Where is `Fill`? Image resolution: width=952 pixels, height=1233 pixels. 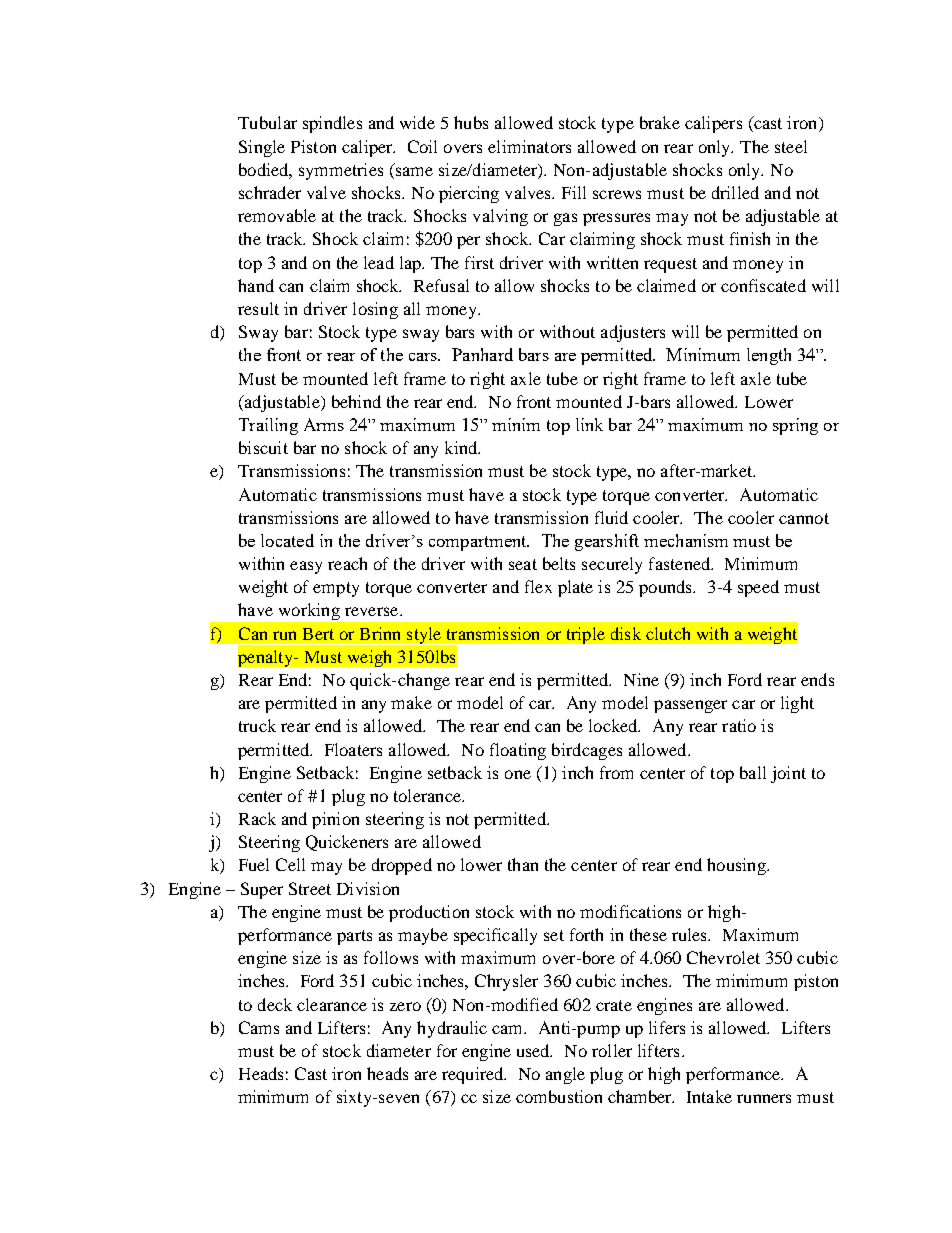
Fill is located at coordinates (574, 192).
